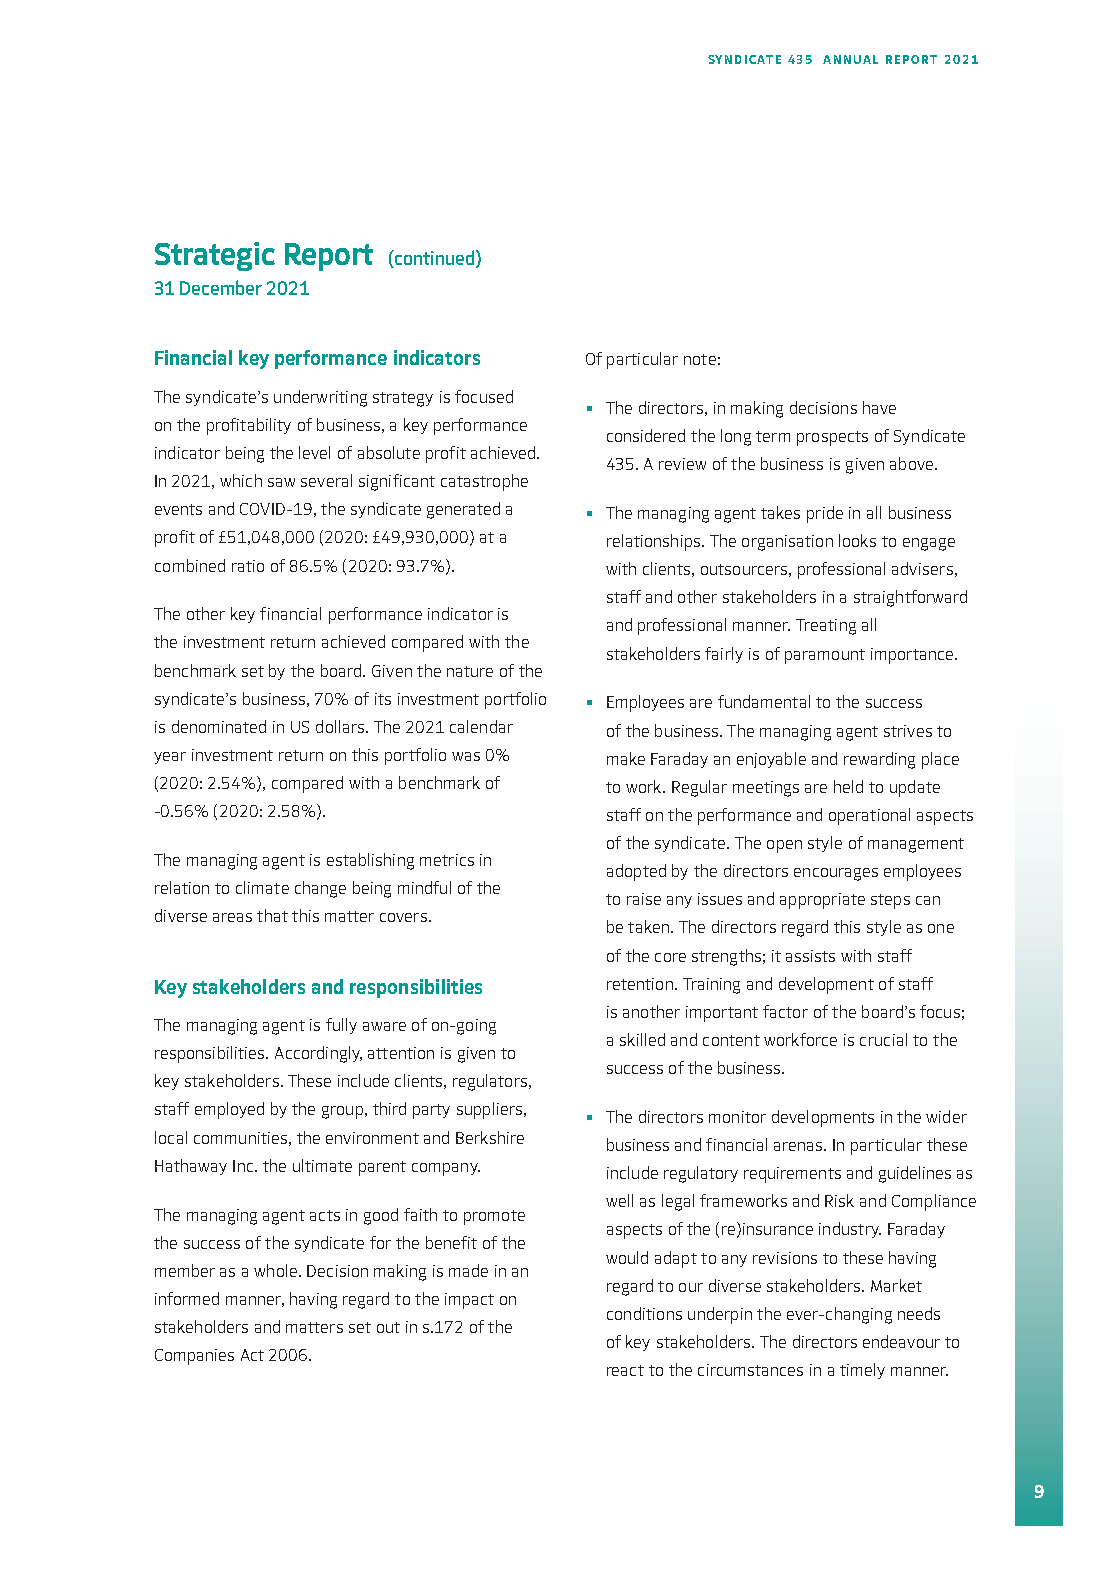  I want to click on retention, so click(640, 984).
